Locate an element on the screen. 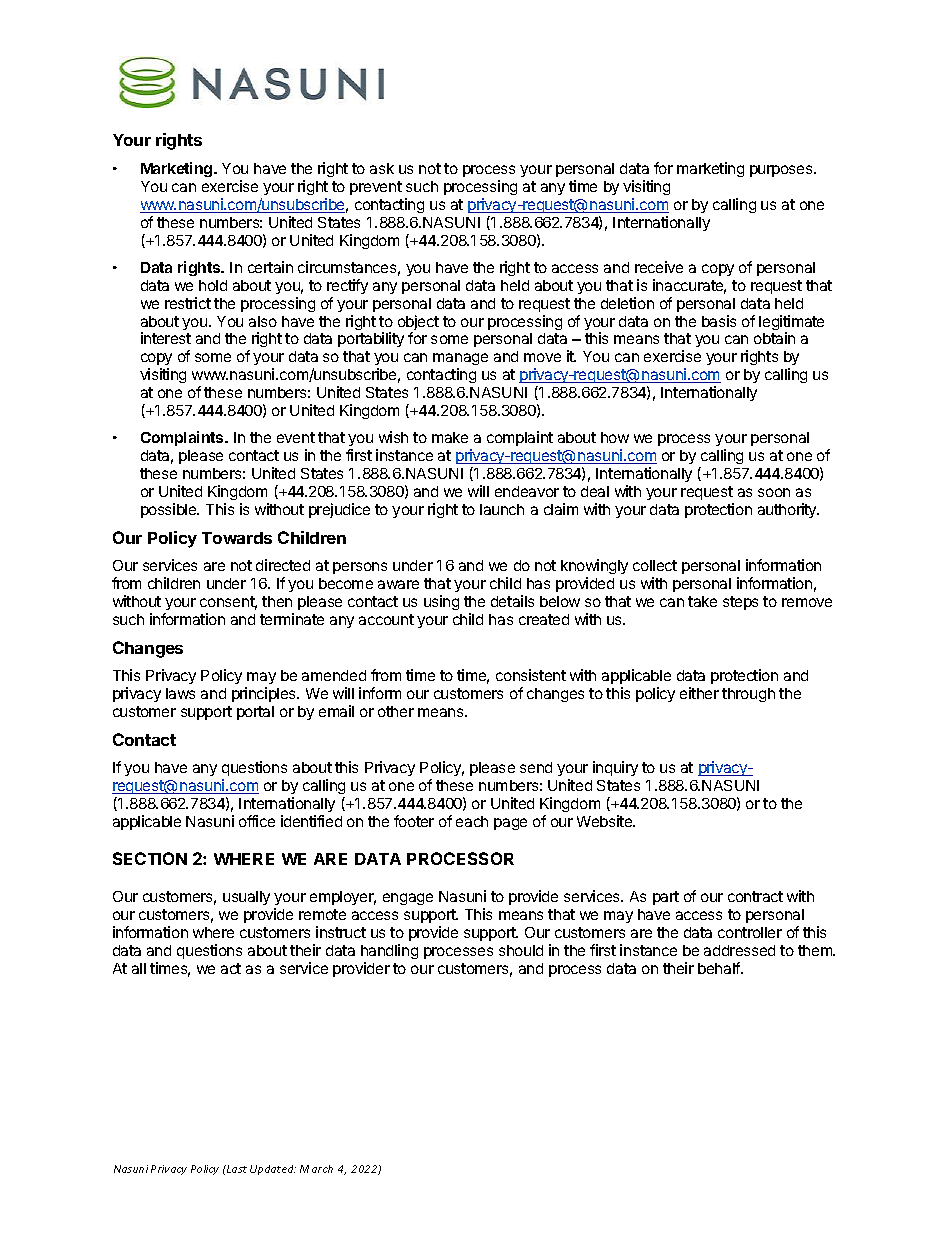  purposes is located at coordinates (782, 171).
